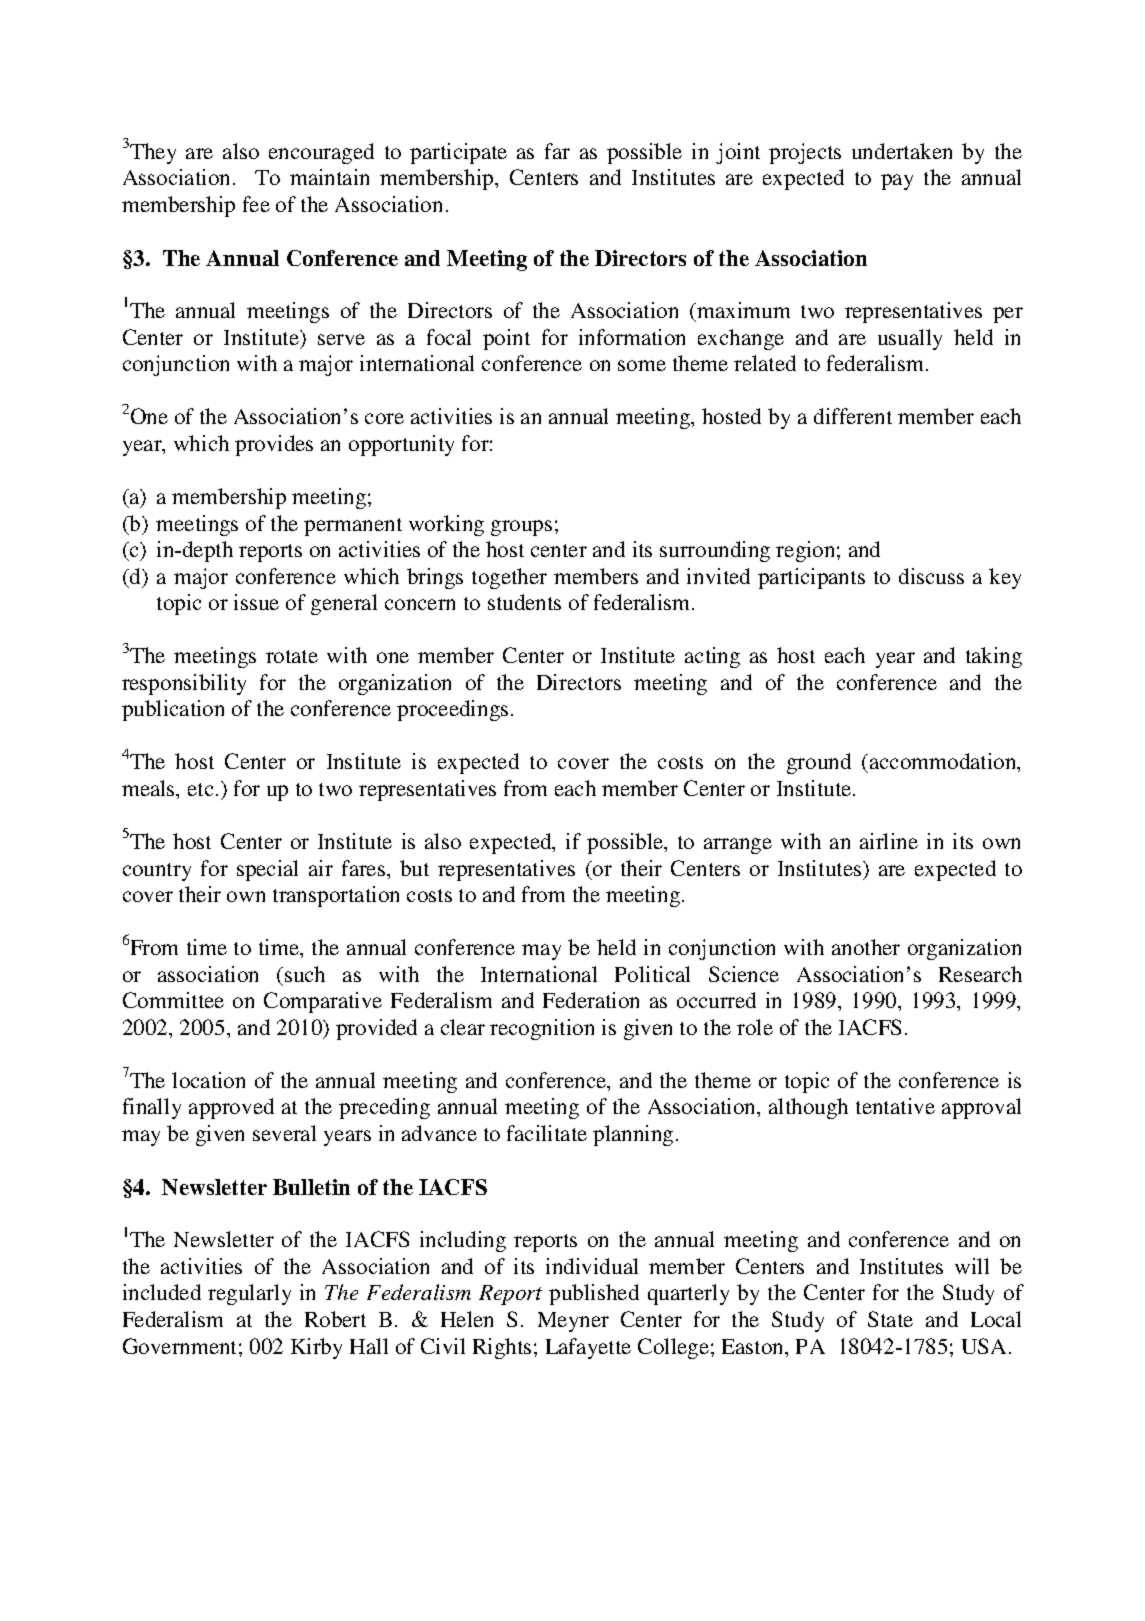 The height and width of the image is (1621, 1145). What do you see at coordinates (890, 1319) in the image?
I see `State` at bounding box center [890, 1319].
